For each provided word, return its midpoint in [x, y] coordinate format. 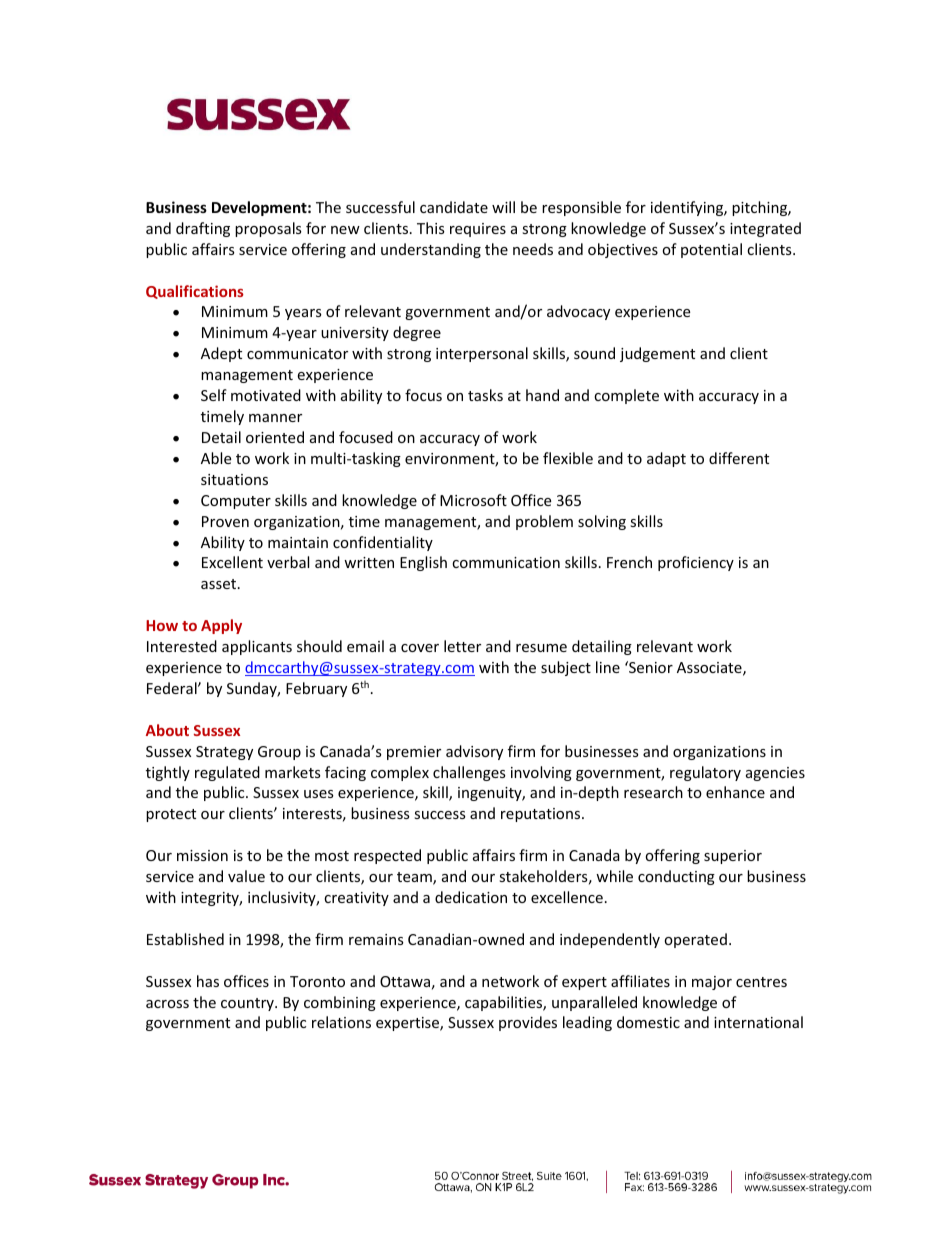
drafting [203, 229]
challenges [469, 773]
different [739, 458]
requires [478, 230]
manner [275, 418]
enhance [735, 792]
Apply [221, 626]
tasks [485, 395]
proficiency [696, 563]
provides [528, 1023]
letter [462, 646]
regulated [227, 773]
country [248, 1004]
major [712, 983]
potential [711, 250]
